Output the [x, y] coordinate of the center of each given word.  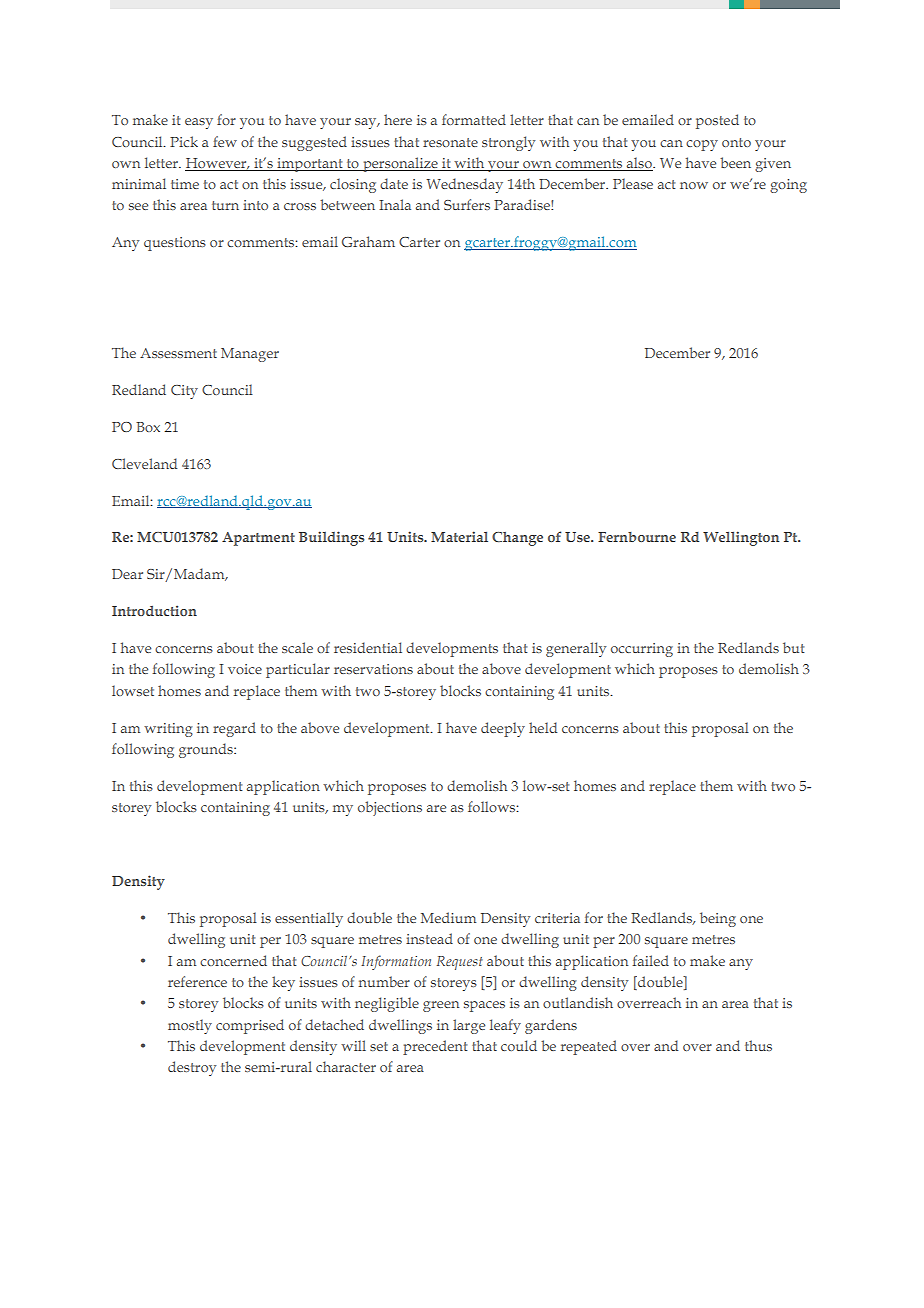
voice [245, 669]
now [694, 185]
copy [702, 145]
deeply [503, 729]
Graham [368, 241]
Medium [448, 917]
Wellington [741, 538]
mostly [190, 1026]
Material [459, 536]
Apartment [258, 539]
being [718, 919]
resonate [450, 142]
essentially [309, 919]
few [225, 141]
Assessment [178, 353]
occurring [642, 650]
